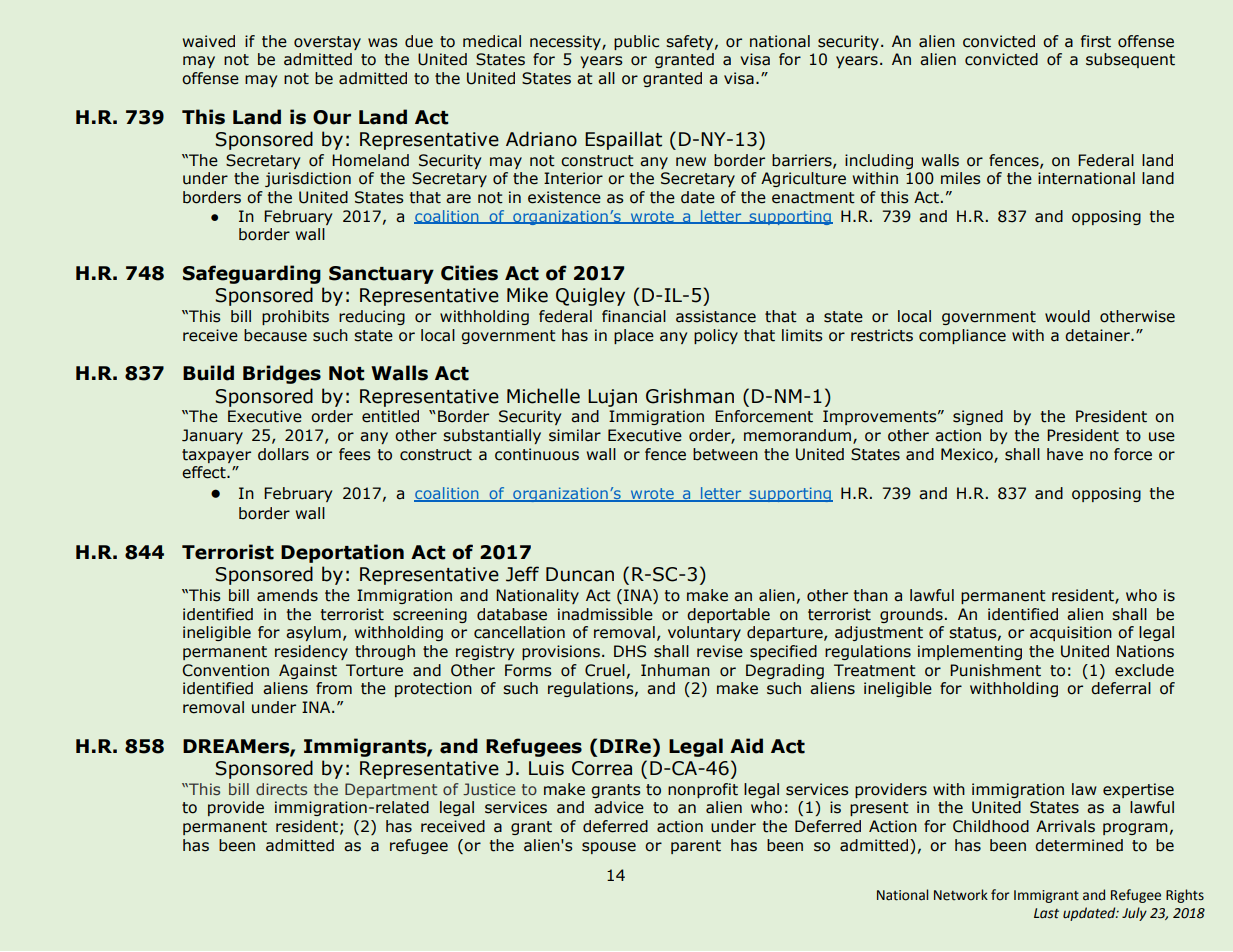  What do you see at coordinates (716, 336) in the page?
I see `policy` at bounding box center [716, 336].
